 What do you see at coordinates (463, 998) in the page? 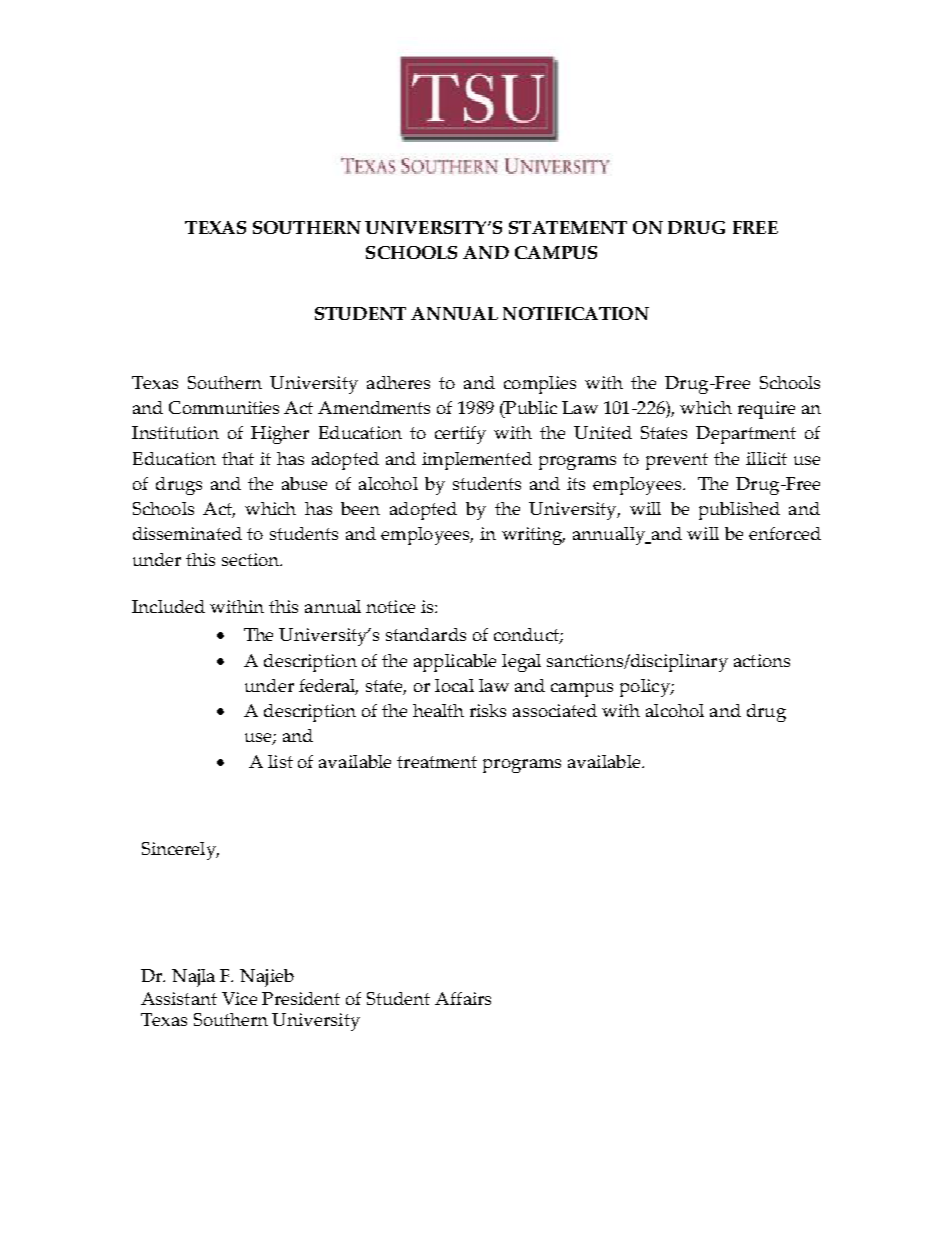
I see `Affairs` at bounding box center [463, 998].
